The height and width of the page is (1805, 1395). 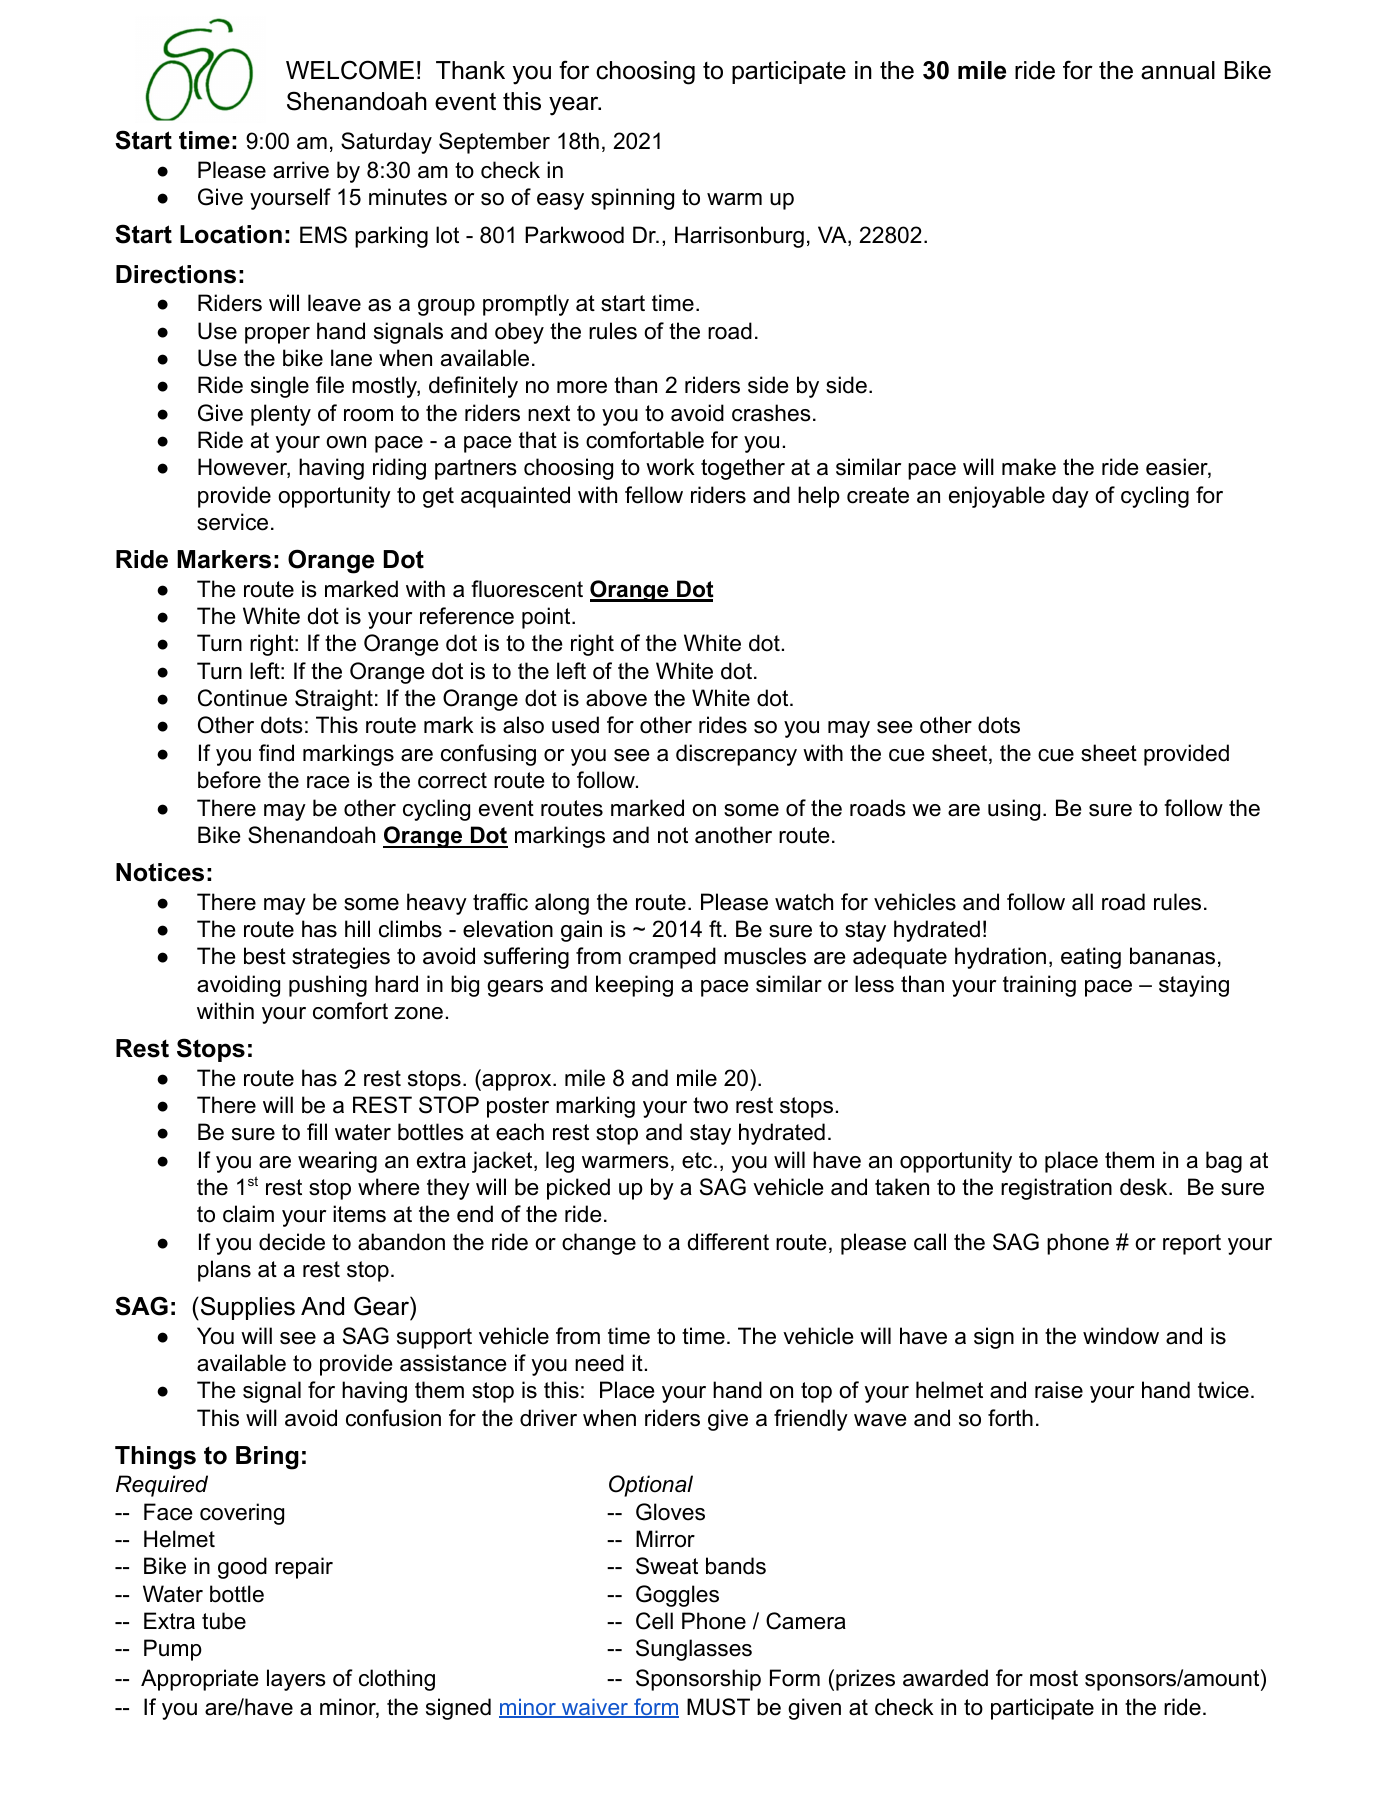 What do you see at coordinates (945, 1678) in the page?
I see `awarded` at bounding box center [945, 1678].
